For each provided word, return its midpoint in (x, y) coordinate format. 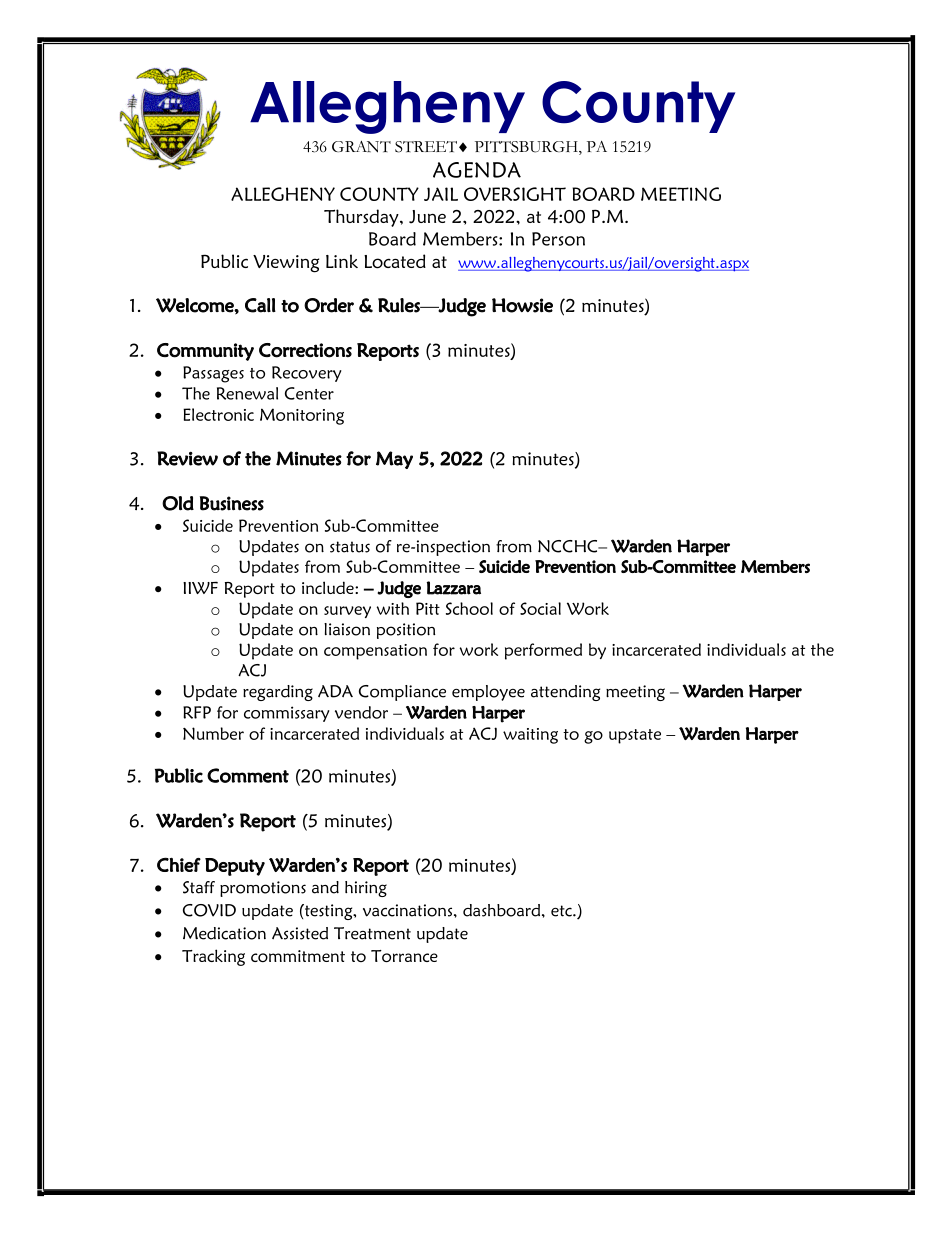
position (406, 631)
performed (543, 651)
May (394, 460)
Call (260, 305)
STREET (426, 147)
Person (558, 239)
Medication (224, 933)
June (427, 217)
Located (395, 261)
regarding (278, 693)
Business (232, 503)
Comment (248, 775)
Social (540, 608)
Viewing (286, 264)
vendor (361, 712)
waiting (530, 736)
